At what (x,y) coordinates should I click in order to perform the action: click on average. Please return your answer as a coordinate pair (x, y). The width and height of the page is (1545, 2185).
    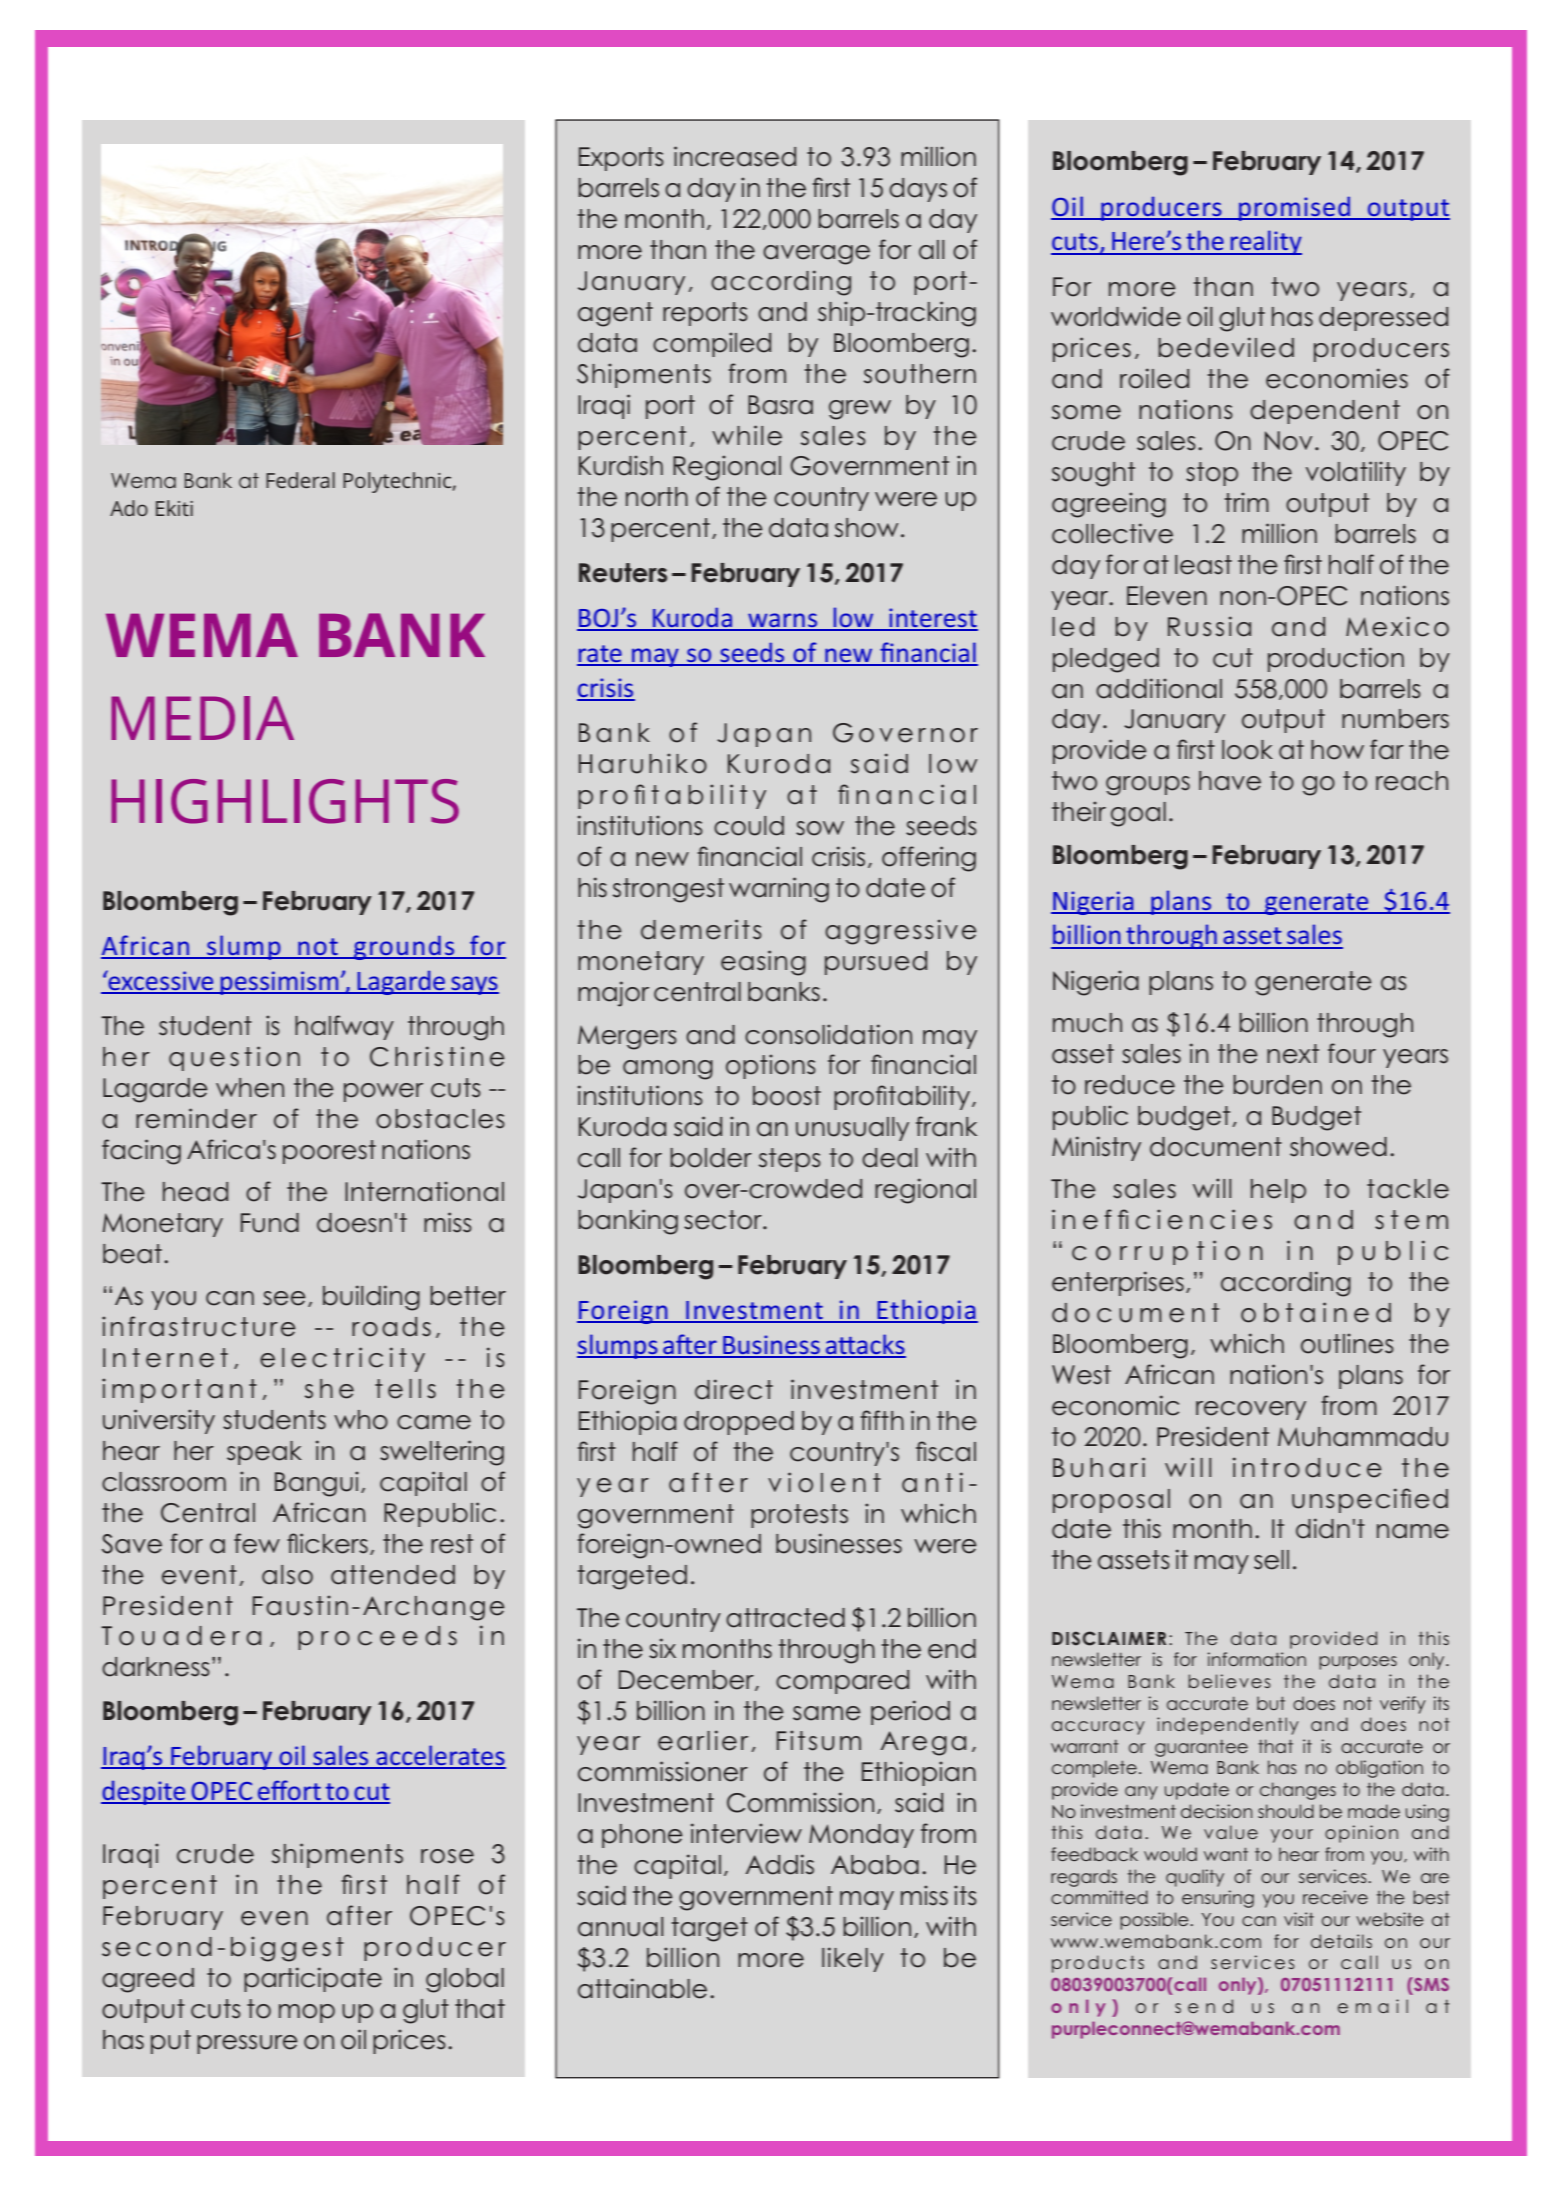
    Looking at the image, I should click on (816, 255).
